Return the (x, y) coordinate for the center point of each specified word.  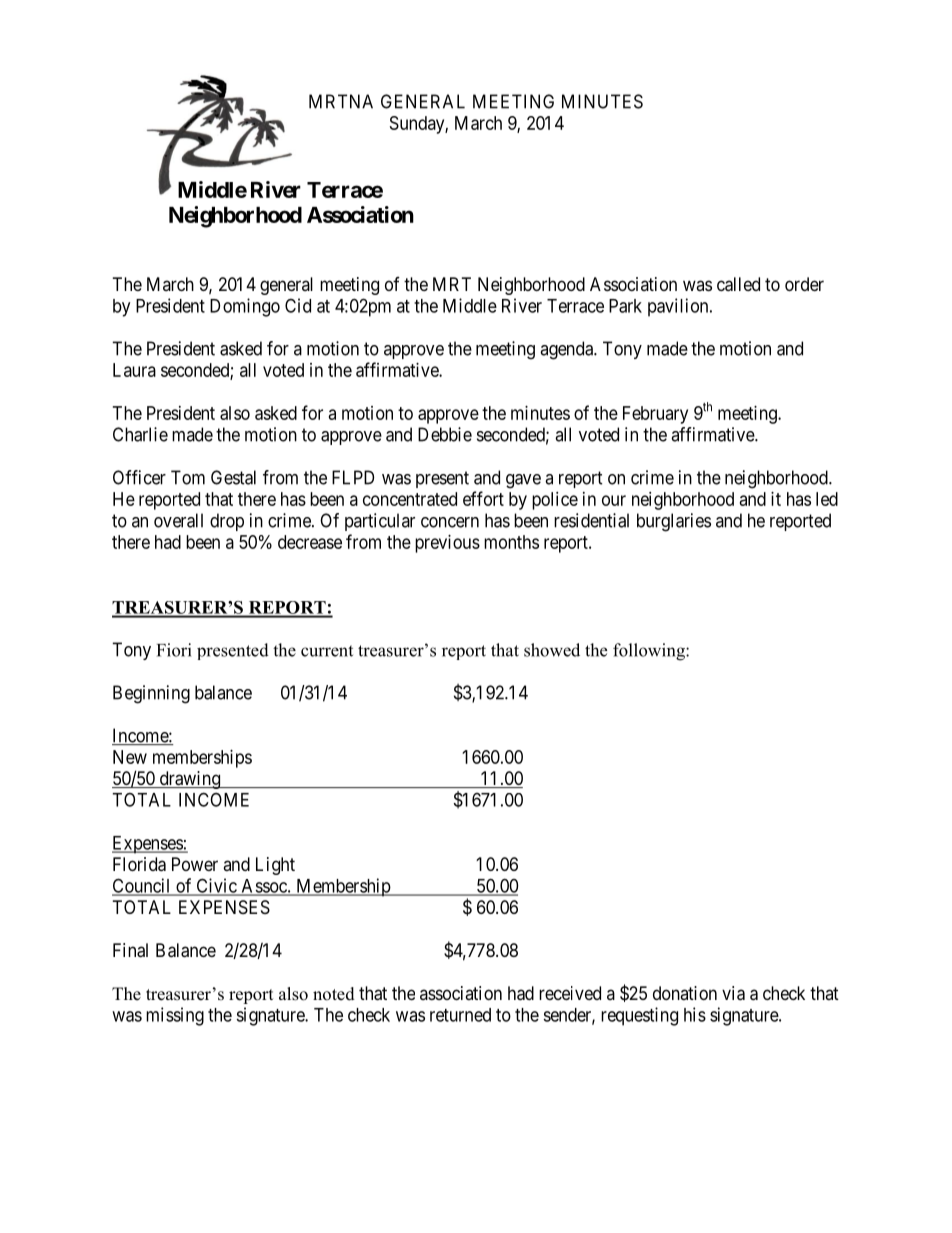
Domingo (245, 307)
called (738, 284)
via (733, 993)
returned (460, 1015)
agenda (567, 350)
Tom (188, 477)
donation (685, 993)
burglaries (674, 522)
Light (275, 866)
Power (195, 864)
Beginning (151, 694)
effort (483, 498)
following (650, 652)
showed (552, 650)
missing (175, 1016)
